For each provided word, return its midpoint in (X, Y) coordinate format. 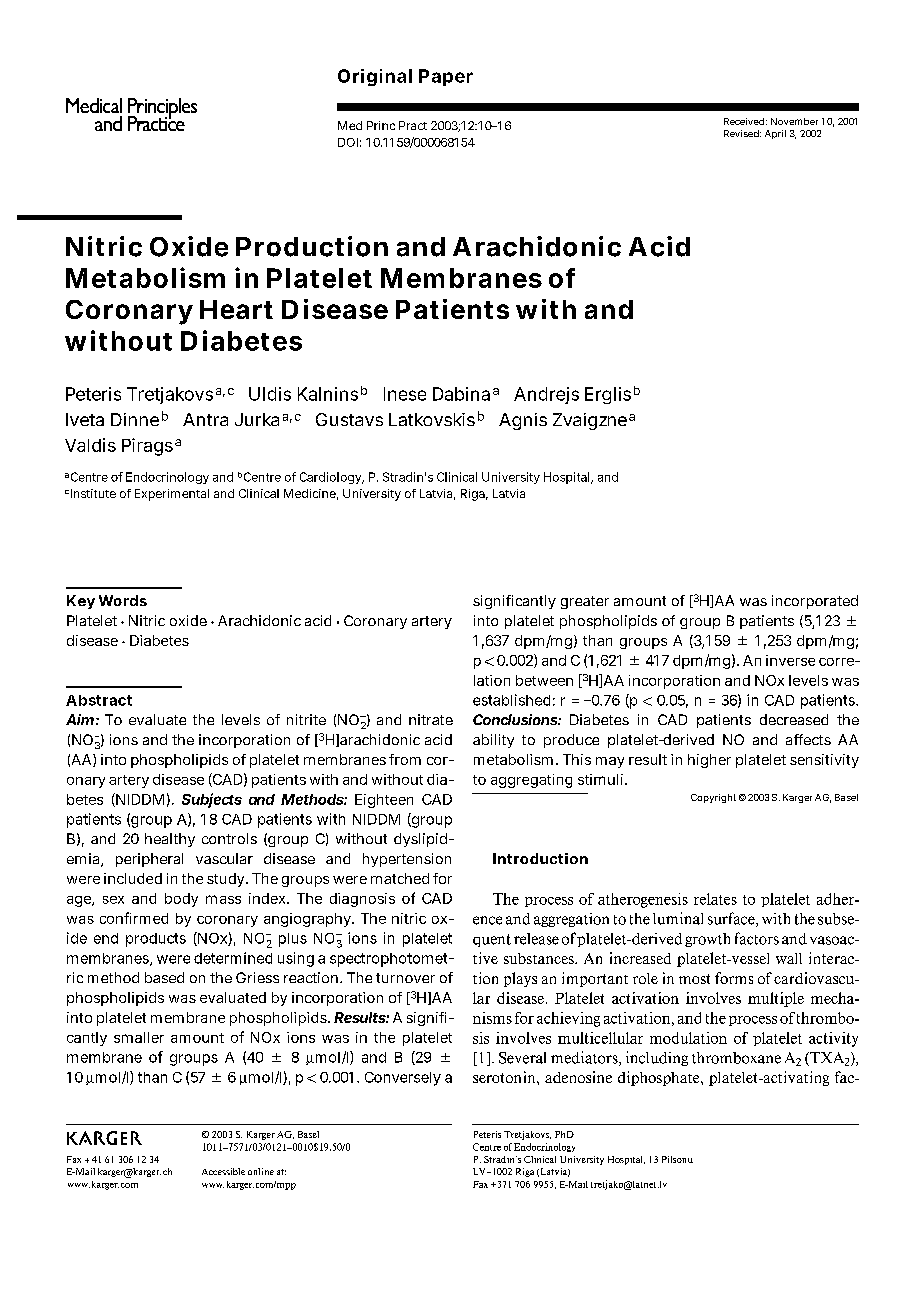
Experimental (172, 495)
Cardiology (332, 478)
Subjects (212, 800)
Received (745, 121)
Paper (446, 77)
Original (375, 77)
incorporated (815, 602)
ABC (104, 1138)
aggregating (531, 781)
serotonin (505, 1077)
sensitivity (824, 761)
